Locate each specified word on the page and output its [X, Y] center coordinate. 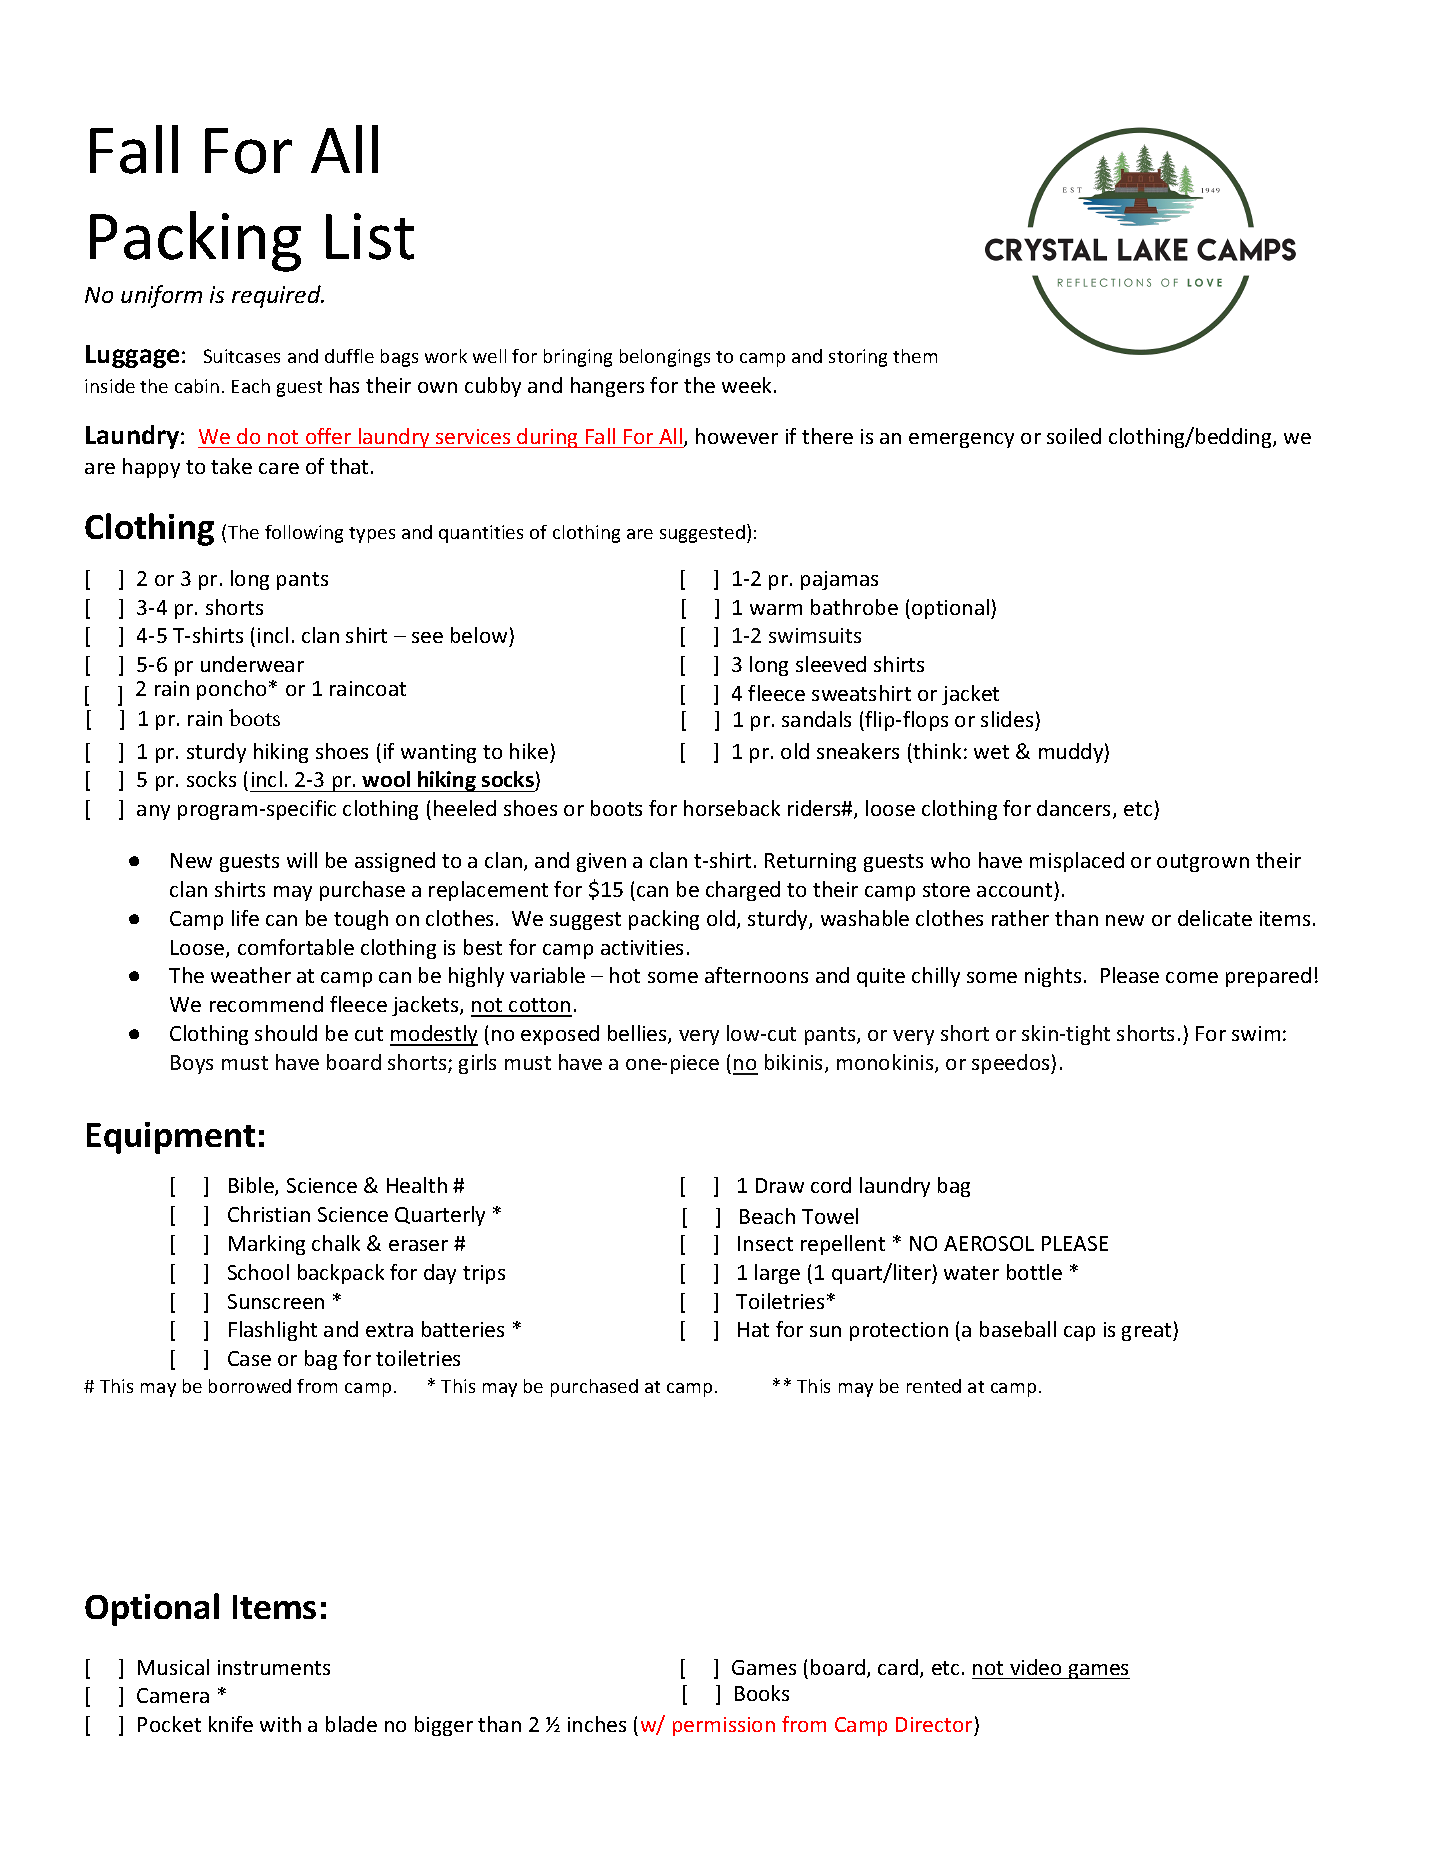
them [915, 356]
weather [251, 975]
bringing [578, 358]
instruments [274, 1667]
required [277, 296]
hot [625, 975]
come [1192, 977]
